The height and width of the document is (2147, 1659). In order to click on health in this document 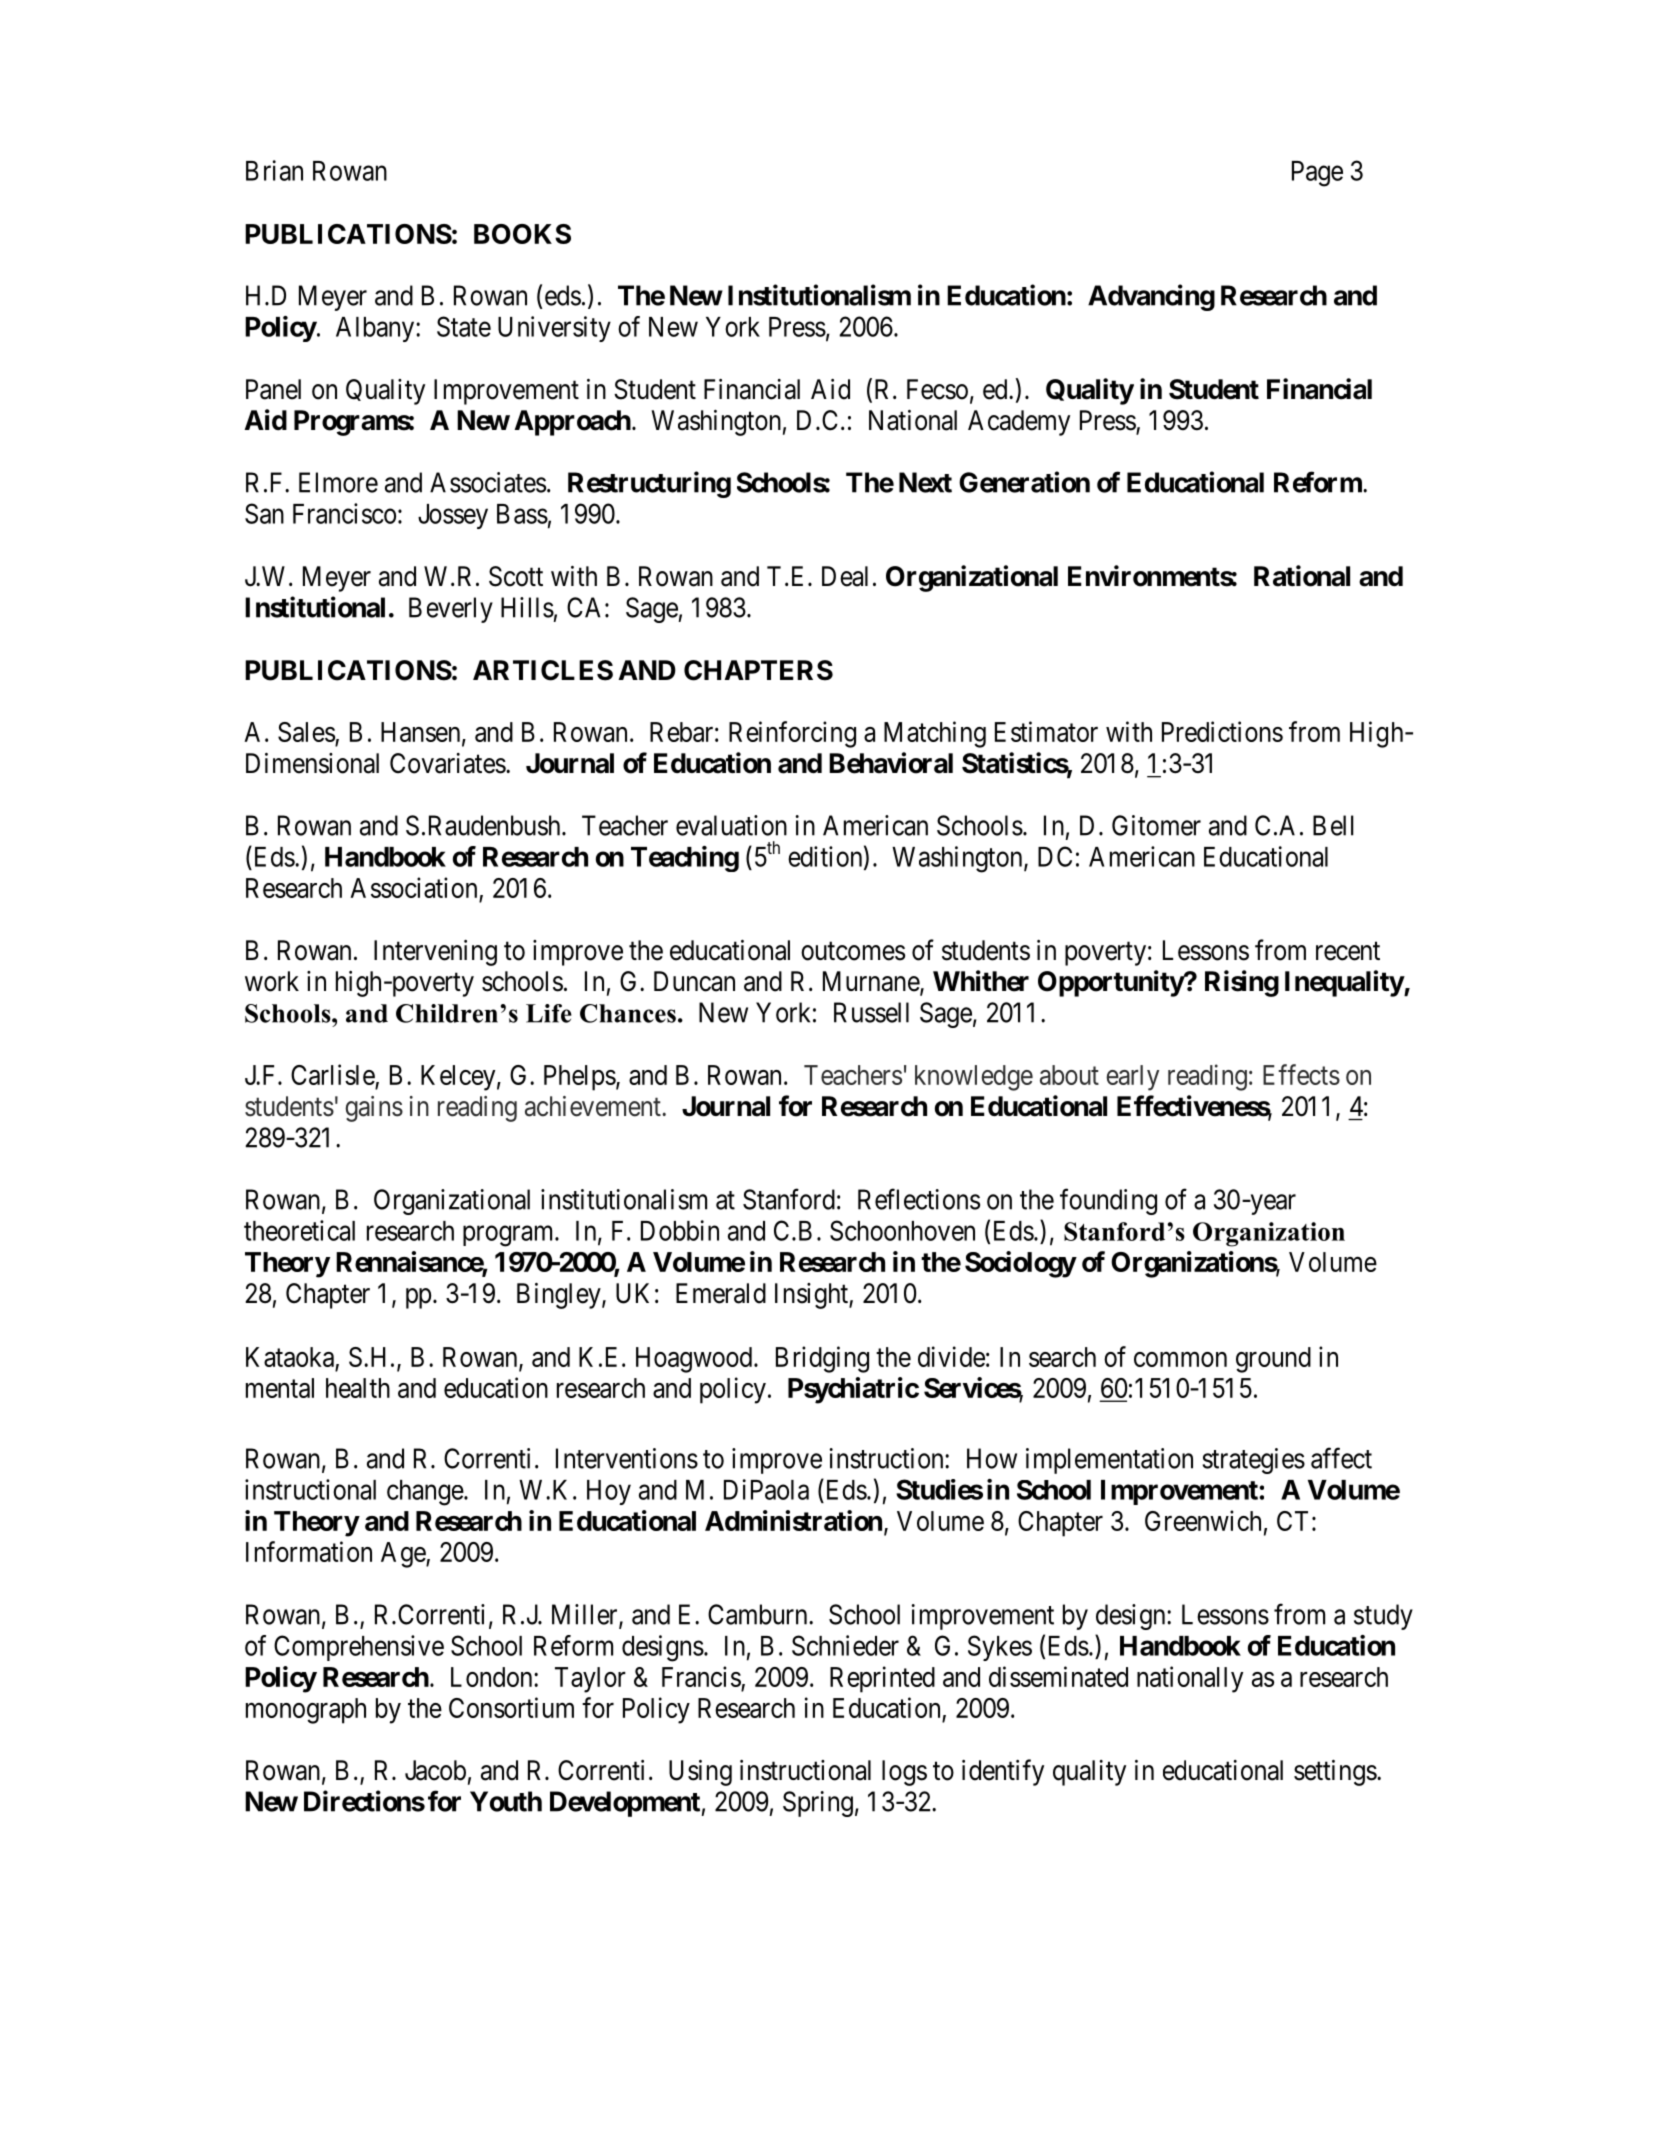, I will do `click(358, 1388)`.
